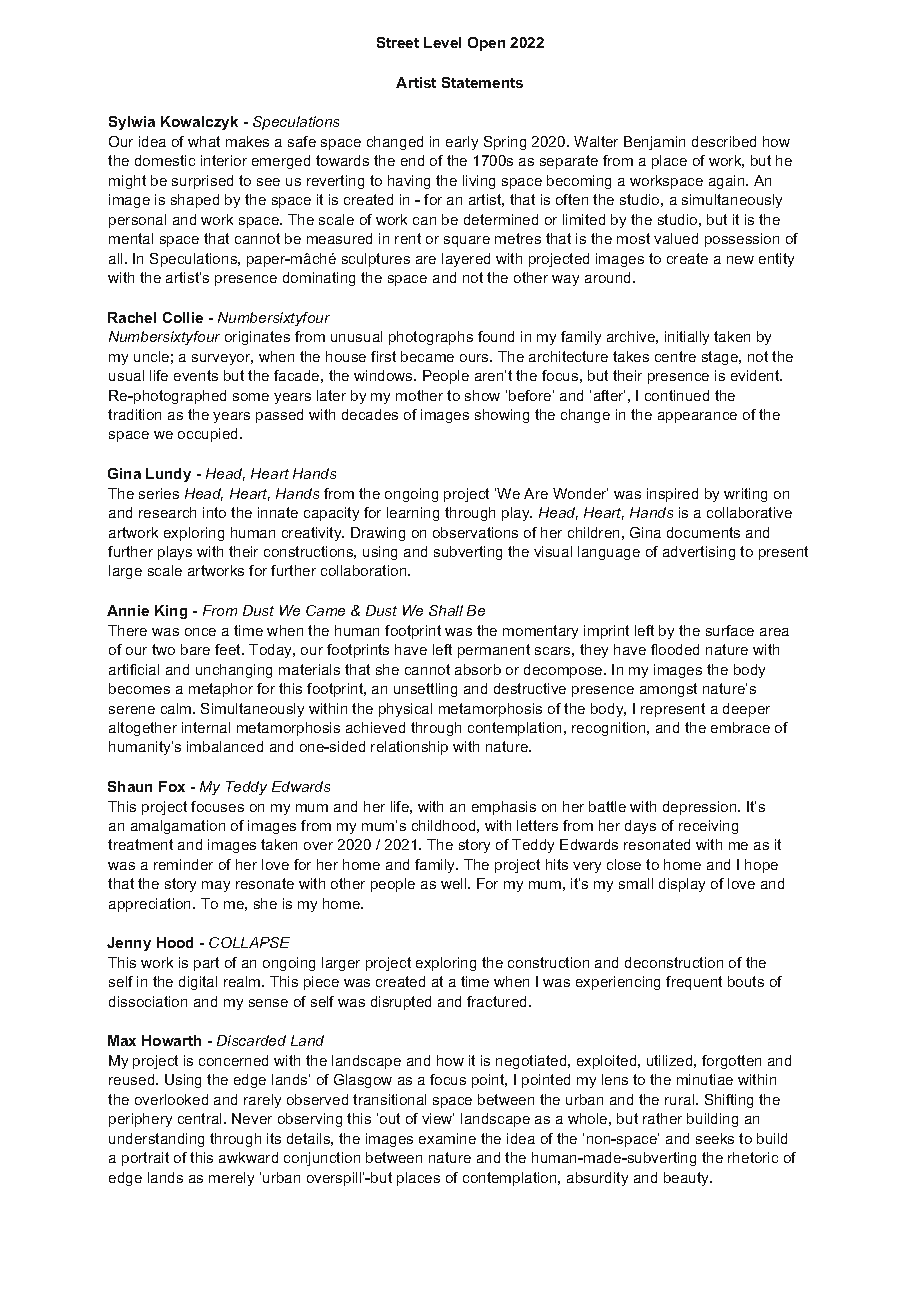 This image has height=1308, width=924. Describe the element at coordinates (715, 1138) in the image. I see `seeks` at that location.
